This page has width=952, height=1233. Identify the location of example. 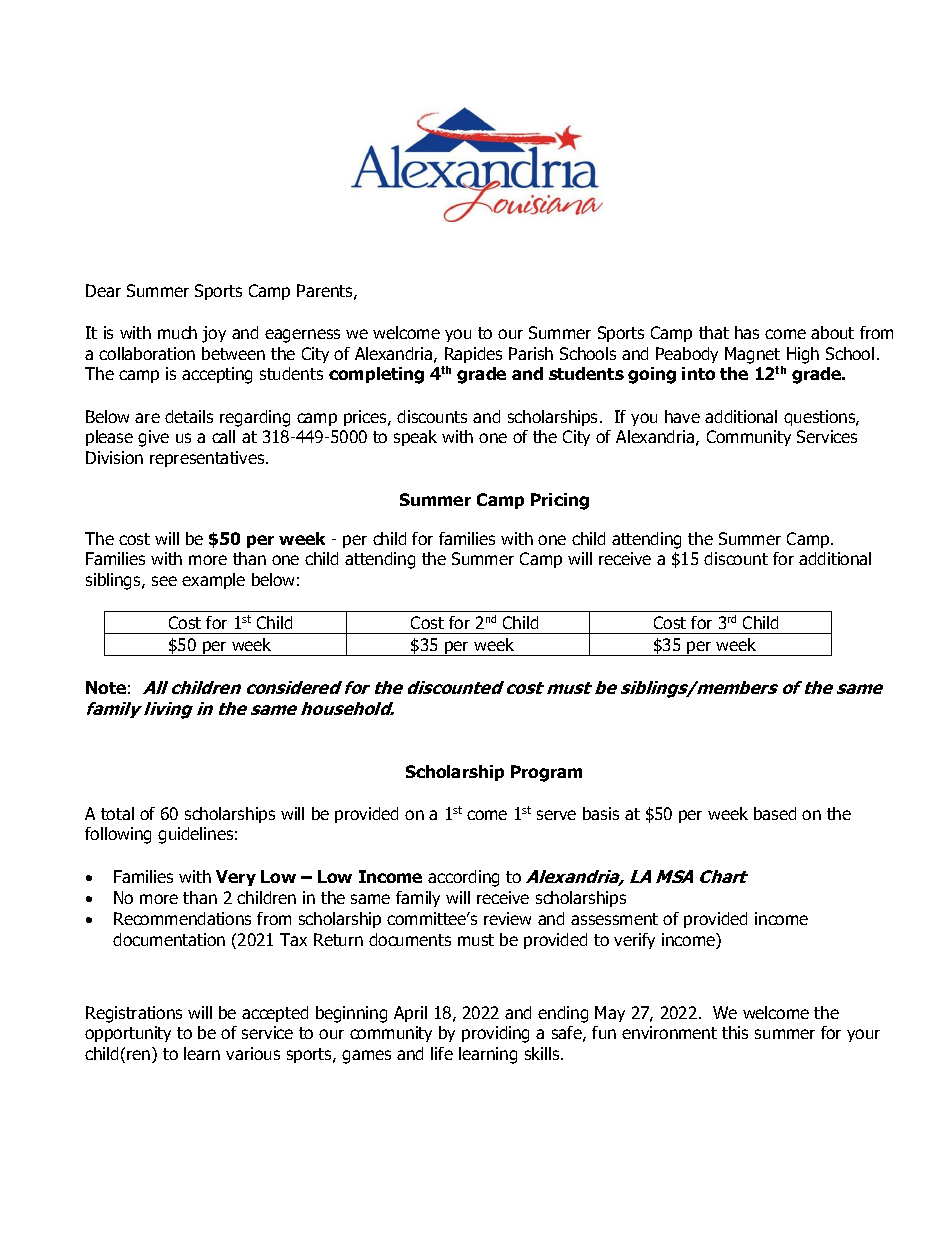
(213, 581).
